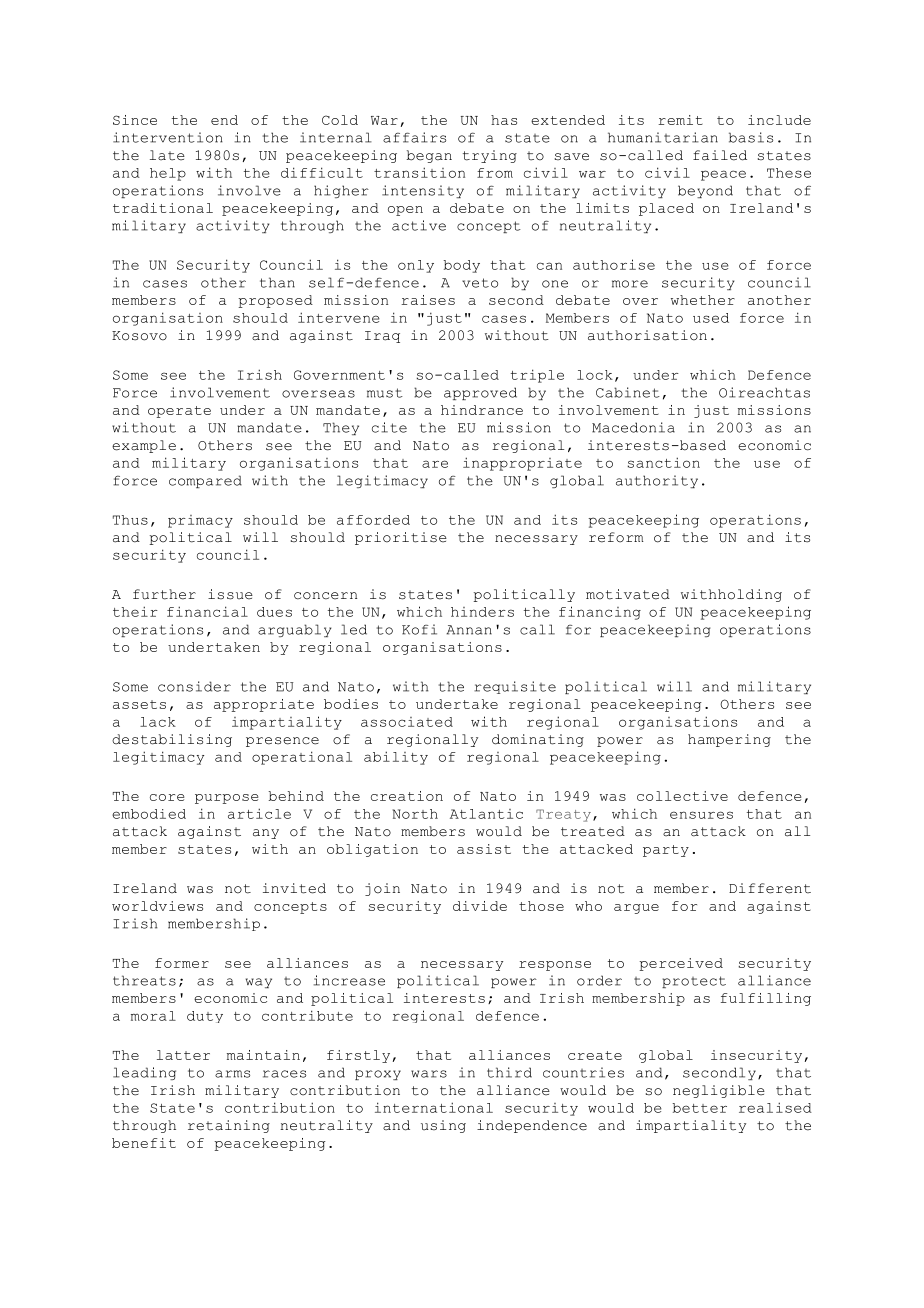 The height and width of the screenshot is (1308, 924). I want to click on retaining, so click(229, 1126).
